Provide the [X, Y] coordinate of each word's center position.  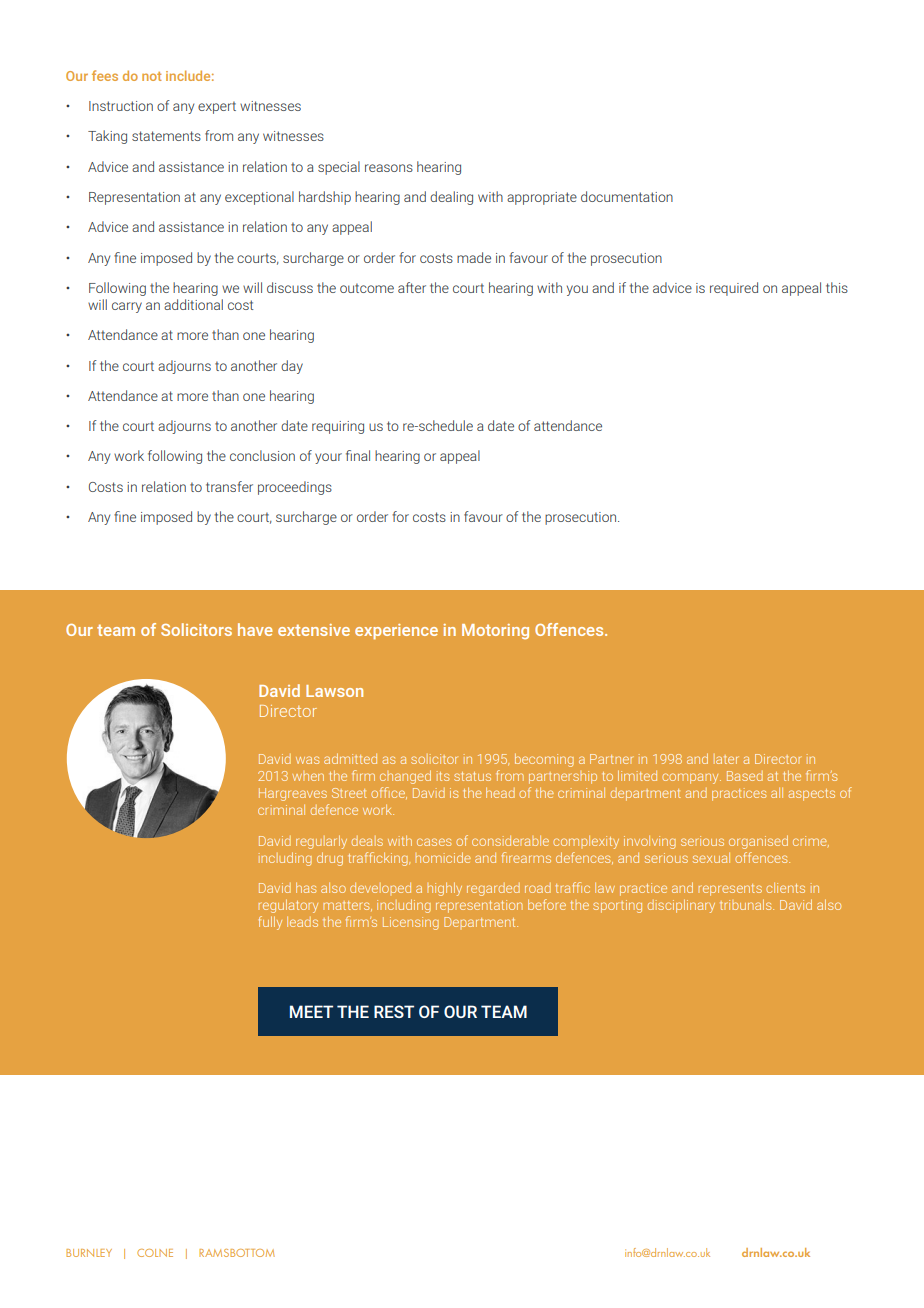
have [255, 629]
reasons [389, 168]
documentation [627, 196]
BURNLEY [89, 1253]
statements [166, 136]
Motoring [495, 631]
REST [394, 1011]
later [726, 759]
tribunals [747, 904]
